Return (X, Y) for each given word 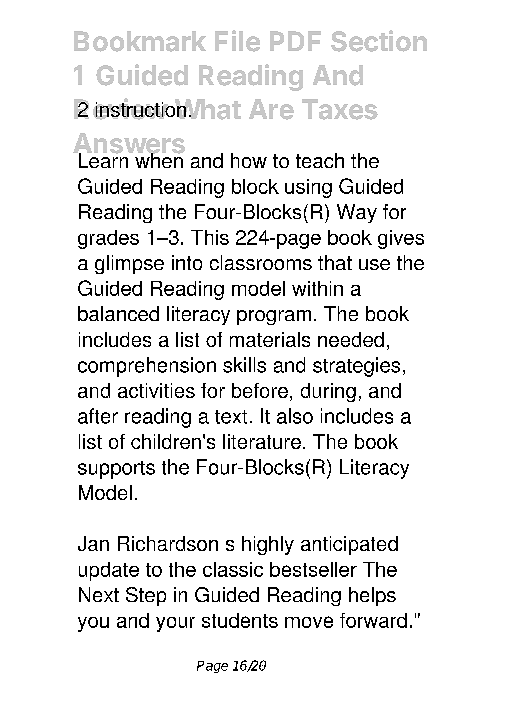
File (237, 41)
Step (146, 596)
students (240, 620)
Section (379, 41)
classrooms (261, 262)
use (374, 264)
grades (108, 239)
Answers (129, 144)
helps (372, 596)
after (98, 416)
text (231, 417)
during (328, 392)
